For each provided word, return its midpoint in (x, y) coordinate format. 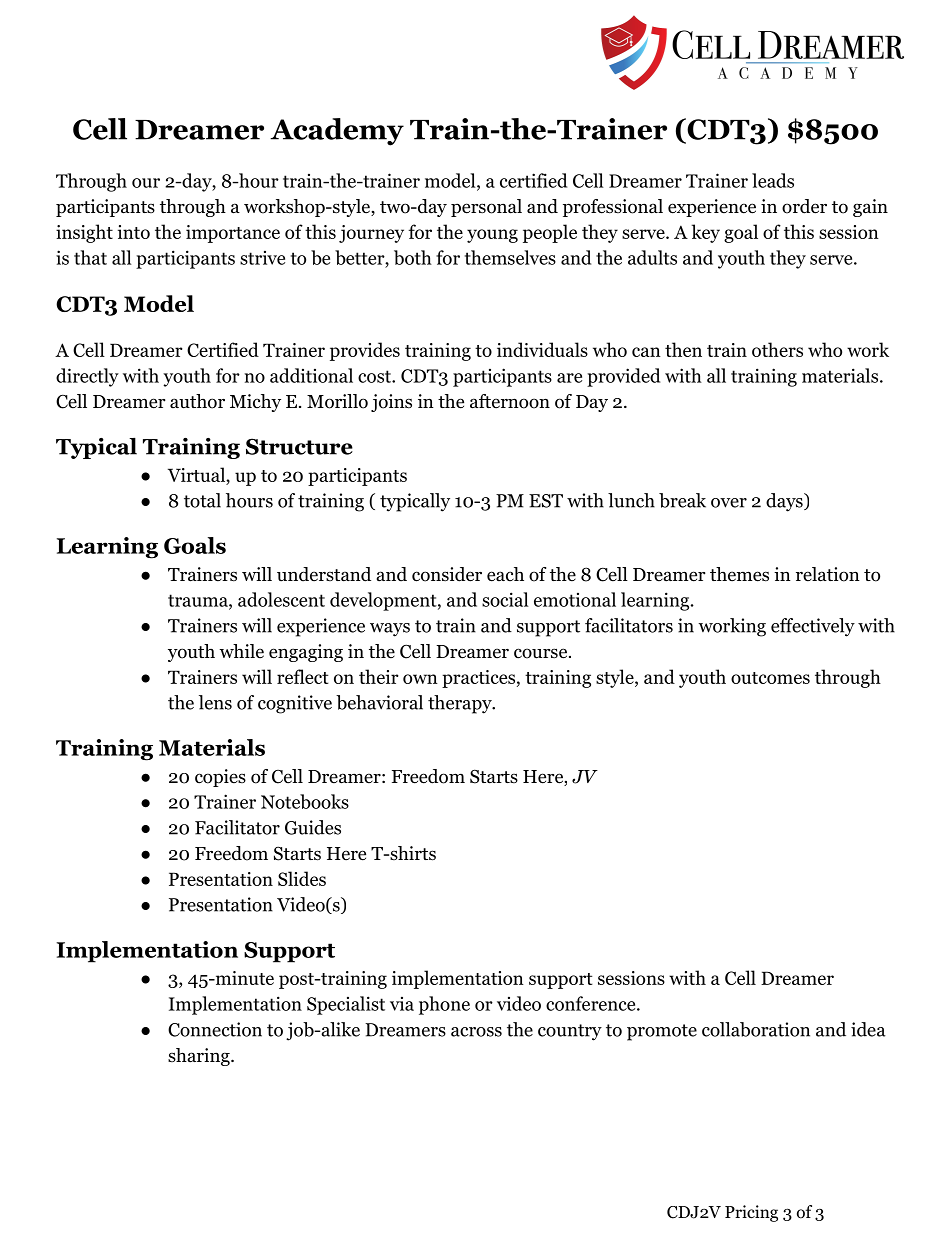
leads (773, 180)
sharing (200, 1057)
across (476, 1032)
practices (478, 679)
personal (486, 208)
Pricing (751, 1213)
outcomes (770, 678)
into (134, 232)
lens (215, 702)
